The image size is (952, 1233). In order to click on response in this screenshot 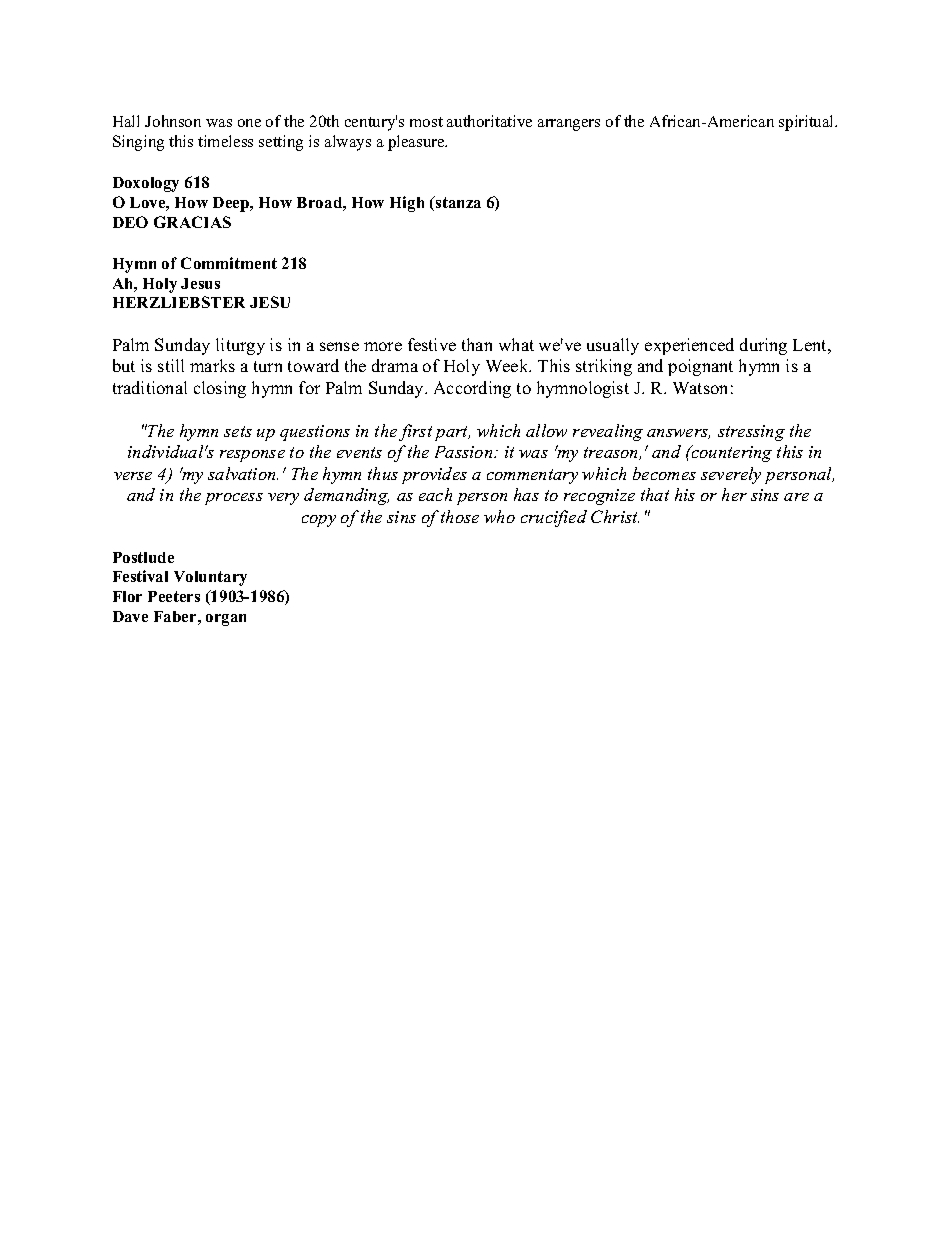, I will do `click(252, 456)`.
